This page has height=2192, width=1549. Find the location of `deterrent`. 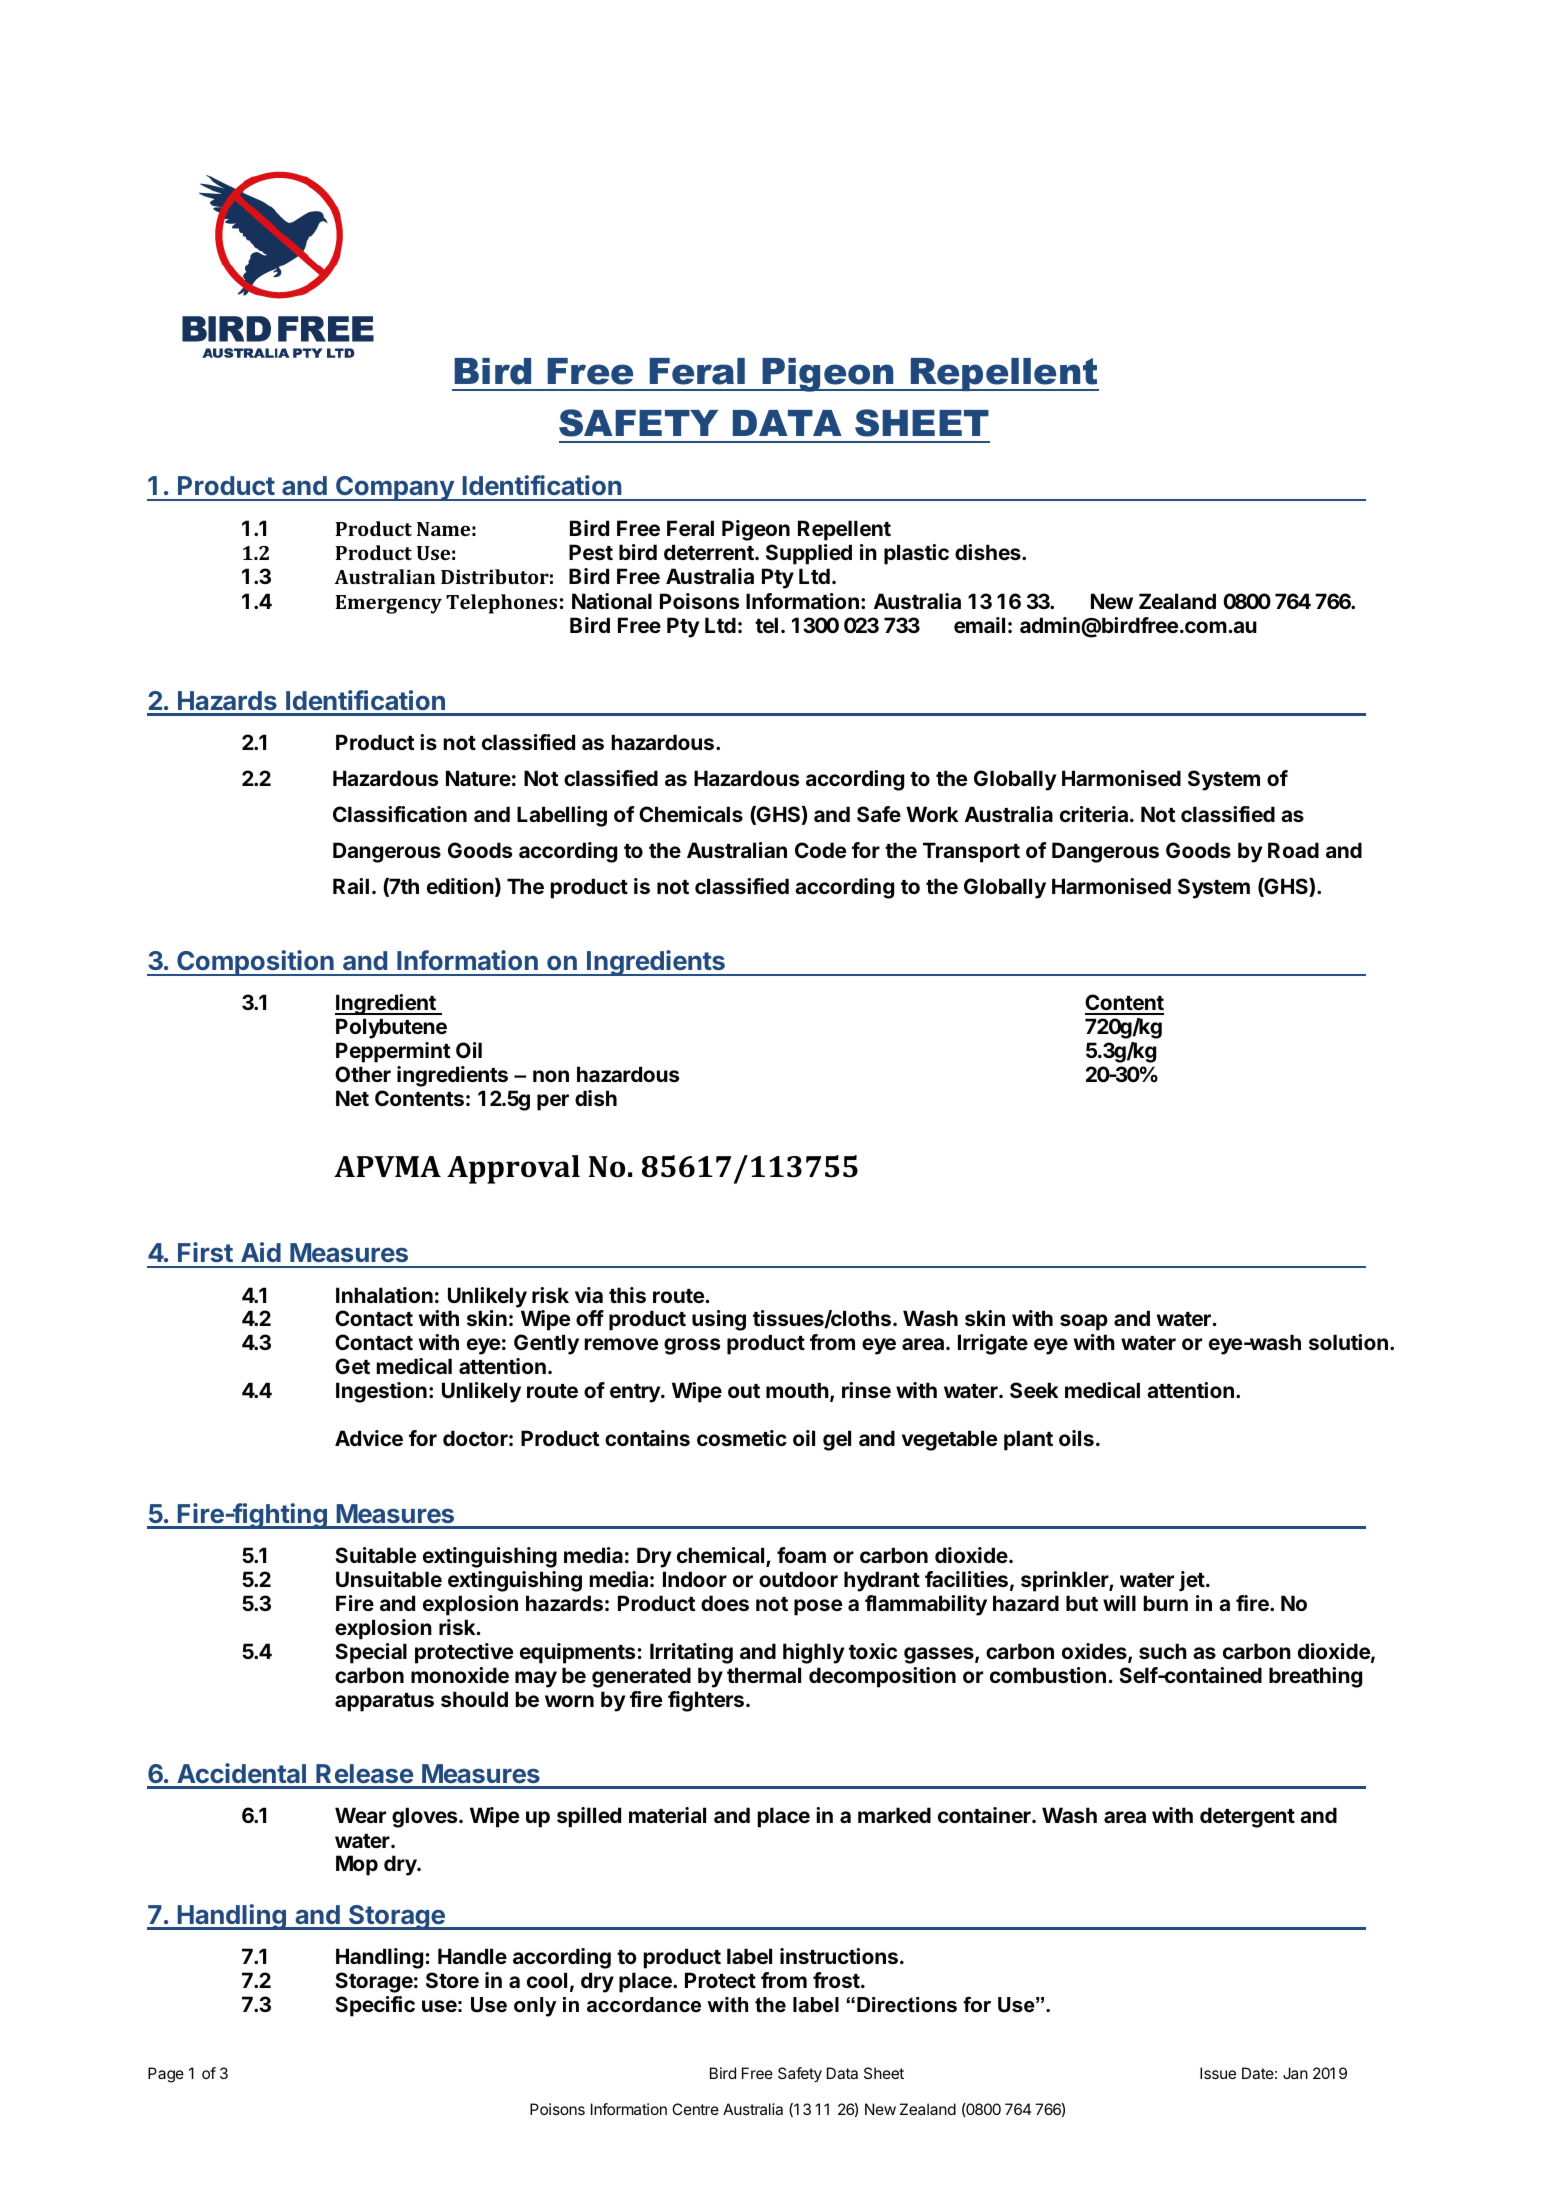

deterrent is located at coordinates (710, 552).
